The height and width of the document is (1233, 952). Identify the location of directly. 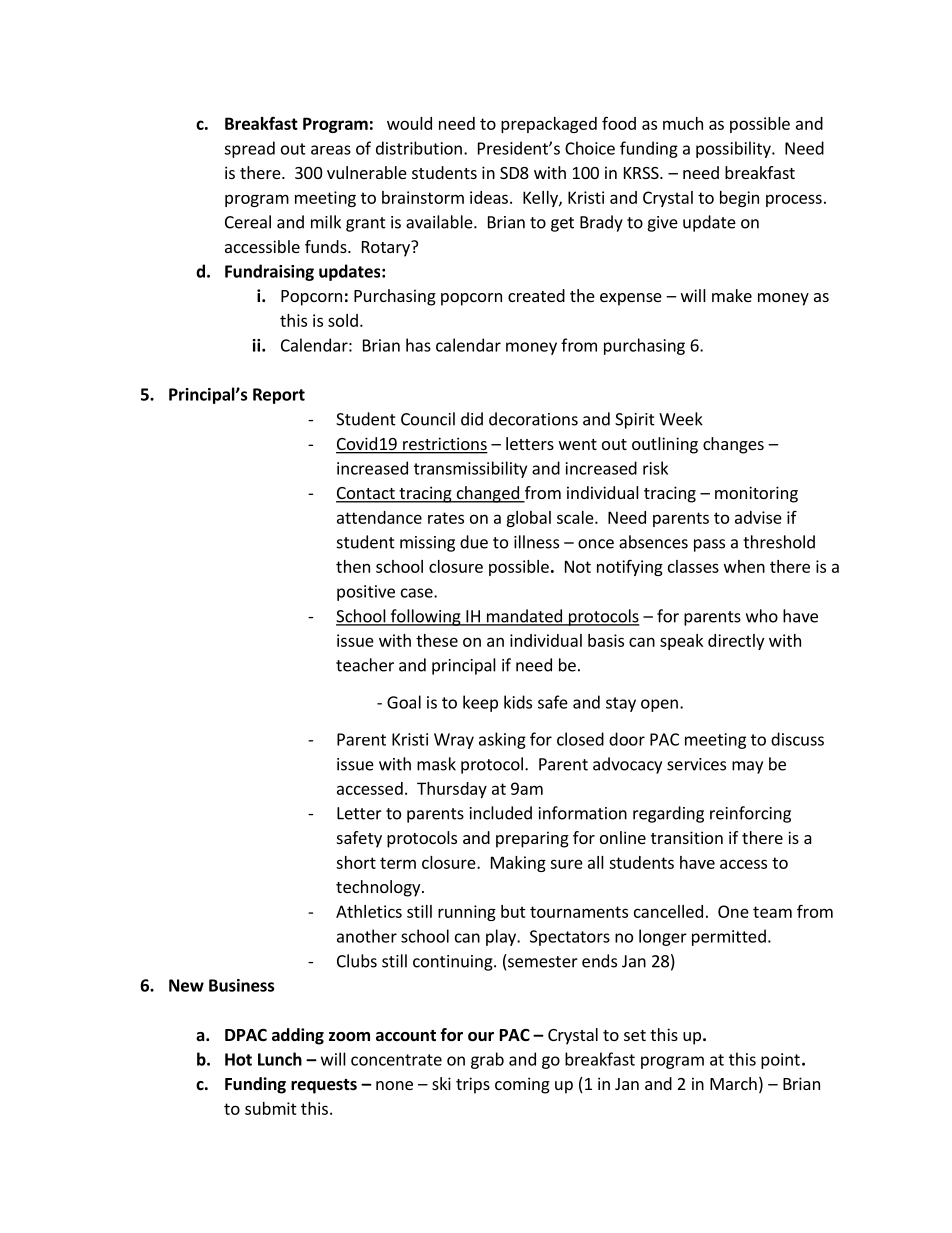
(736, 642).
